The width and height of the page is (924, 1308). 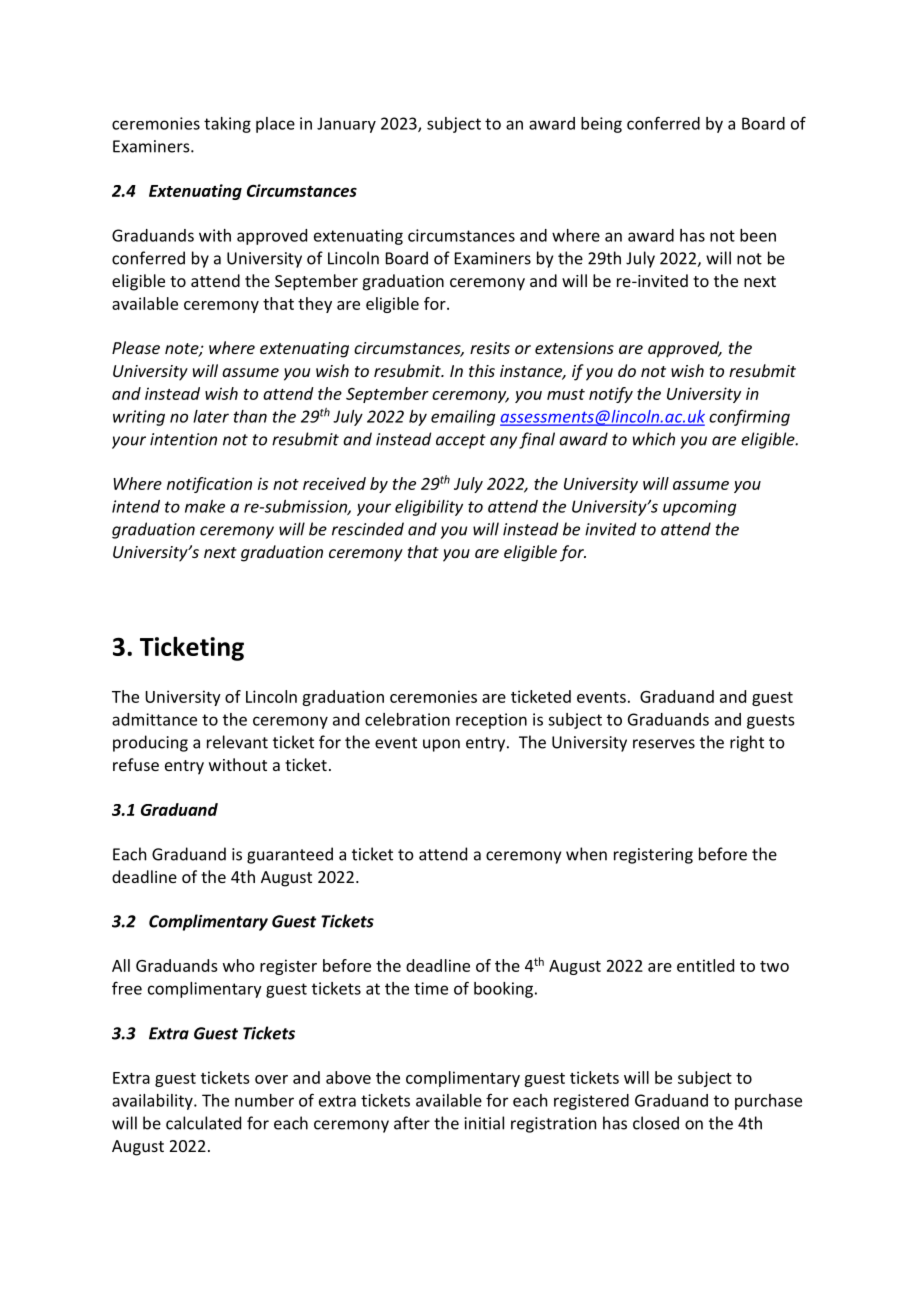 What do you see at coordinates (227, 125) in the page?
I see `taking` at bounding box center [227, 125].
